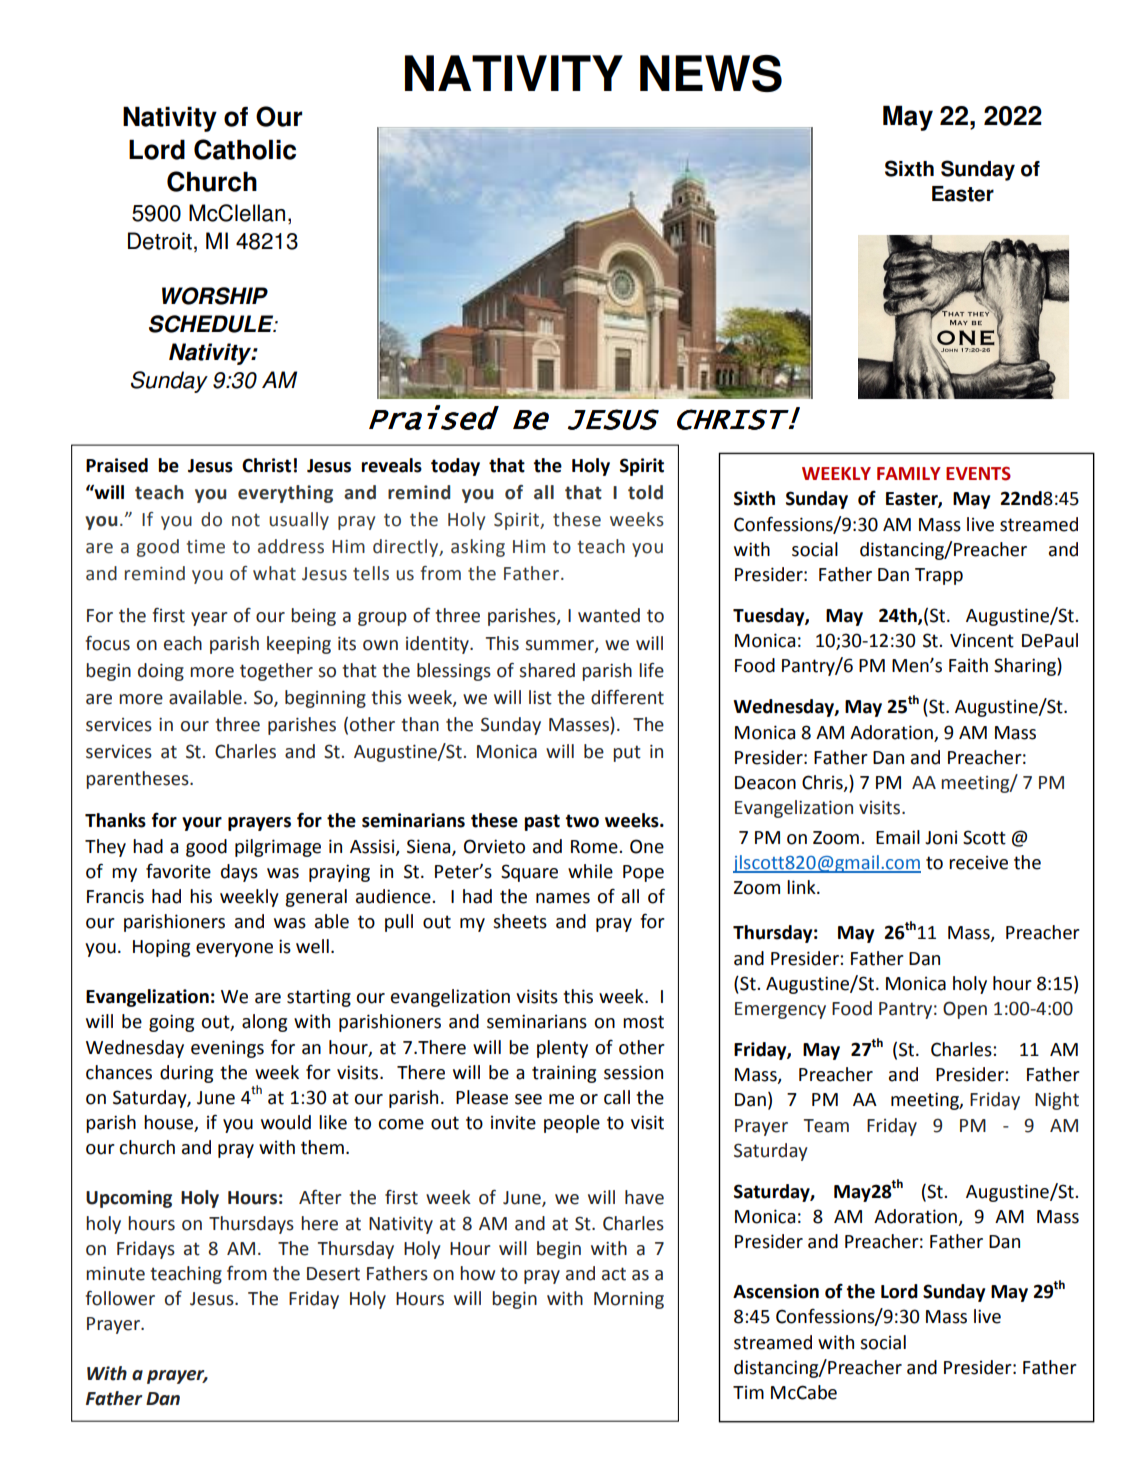 Image resolution: width=1146 pixels, height=1483 pixels. I want to click on told, so click(645, 492).
